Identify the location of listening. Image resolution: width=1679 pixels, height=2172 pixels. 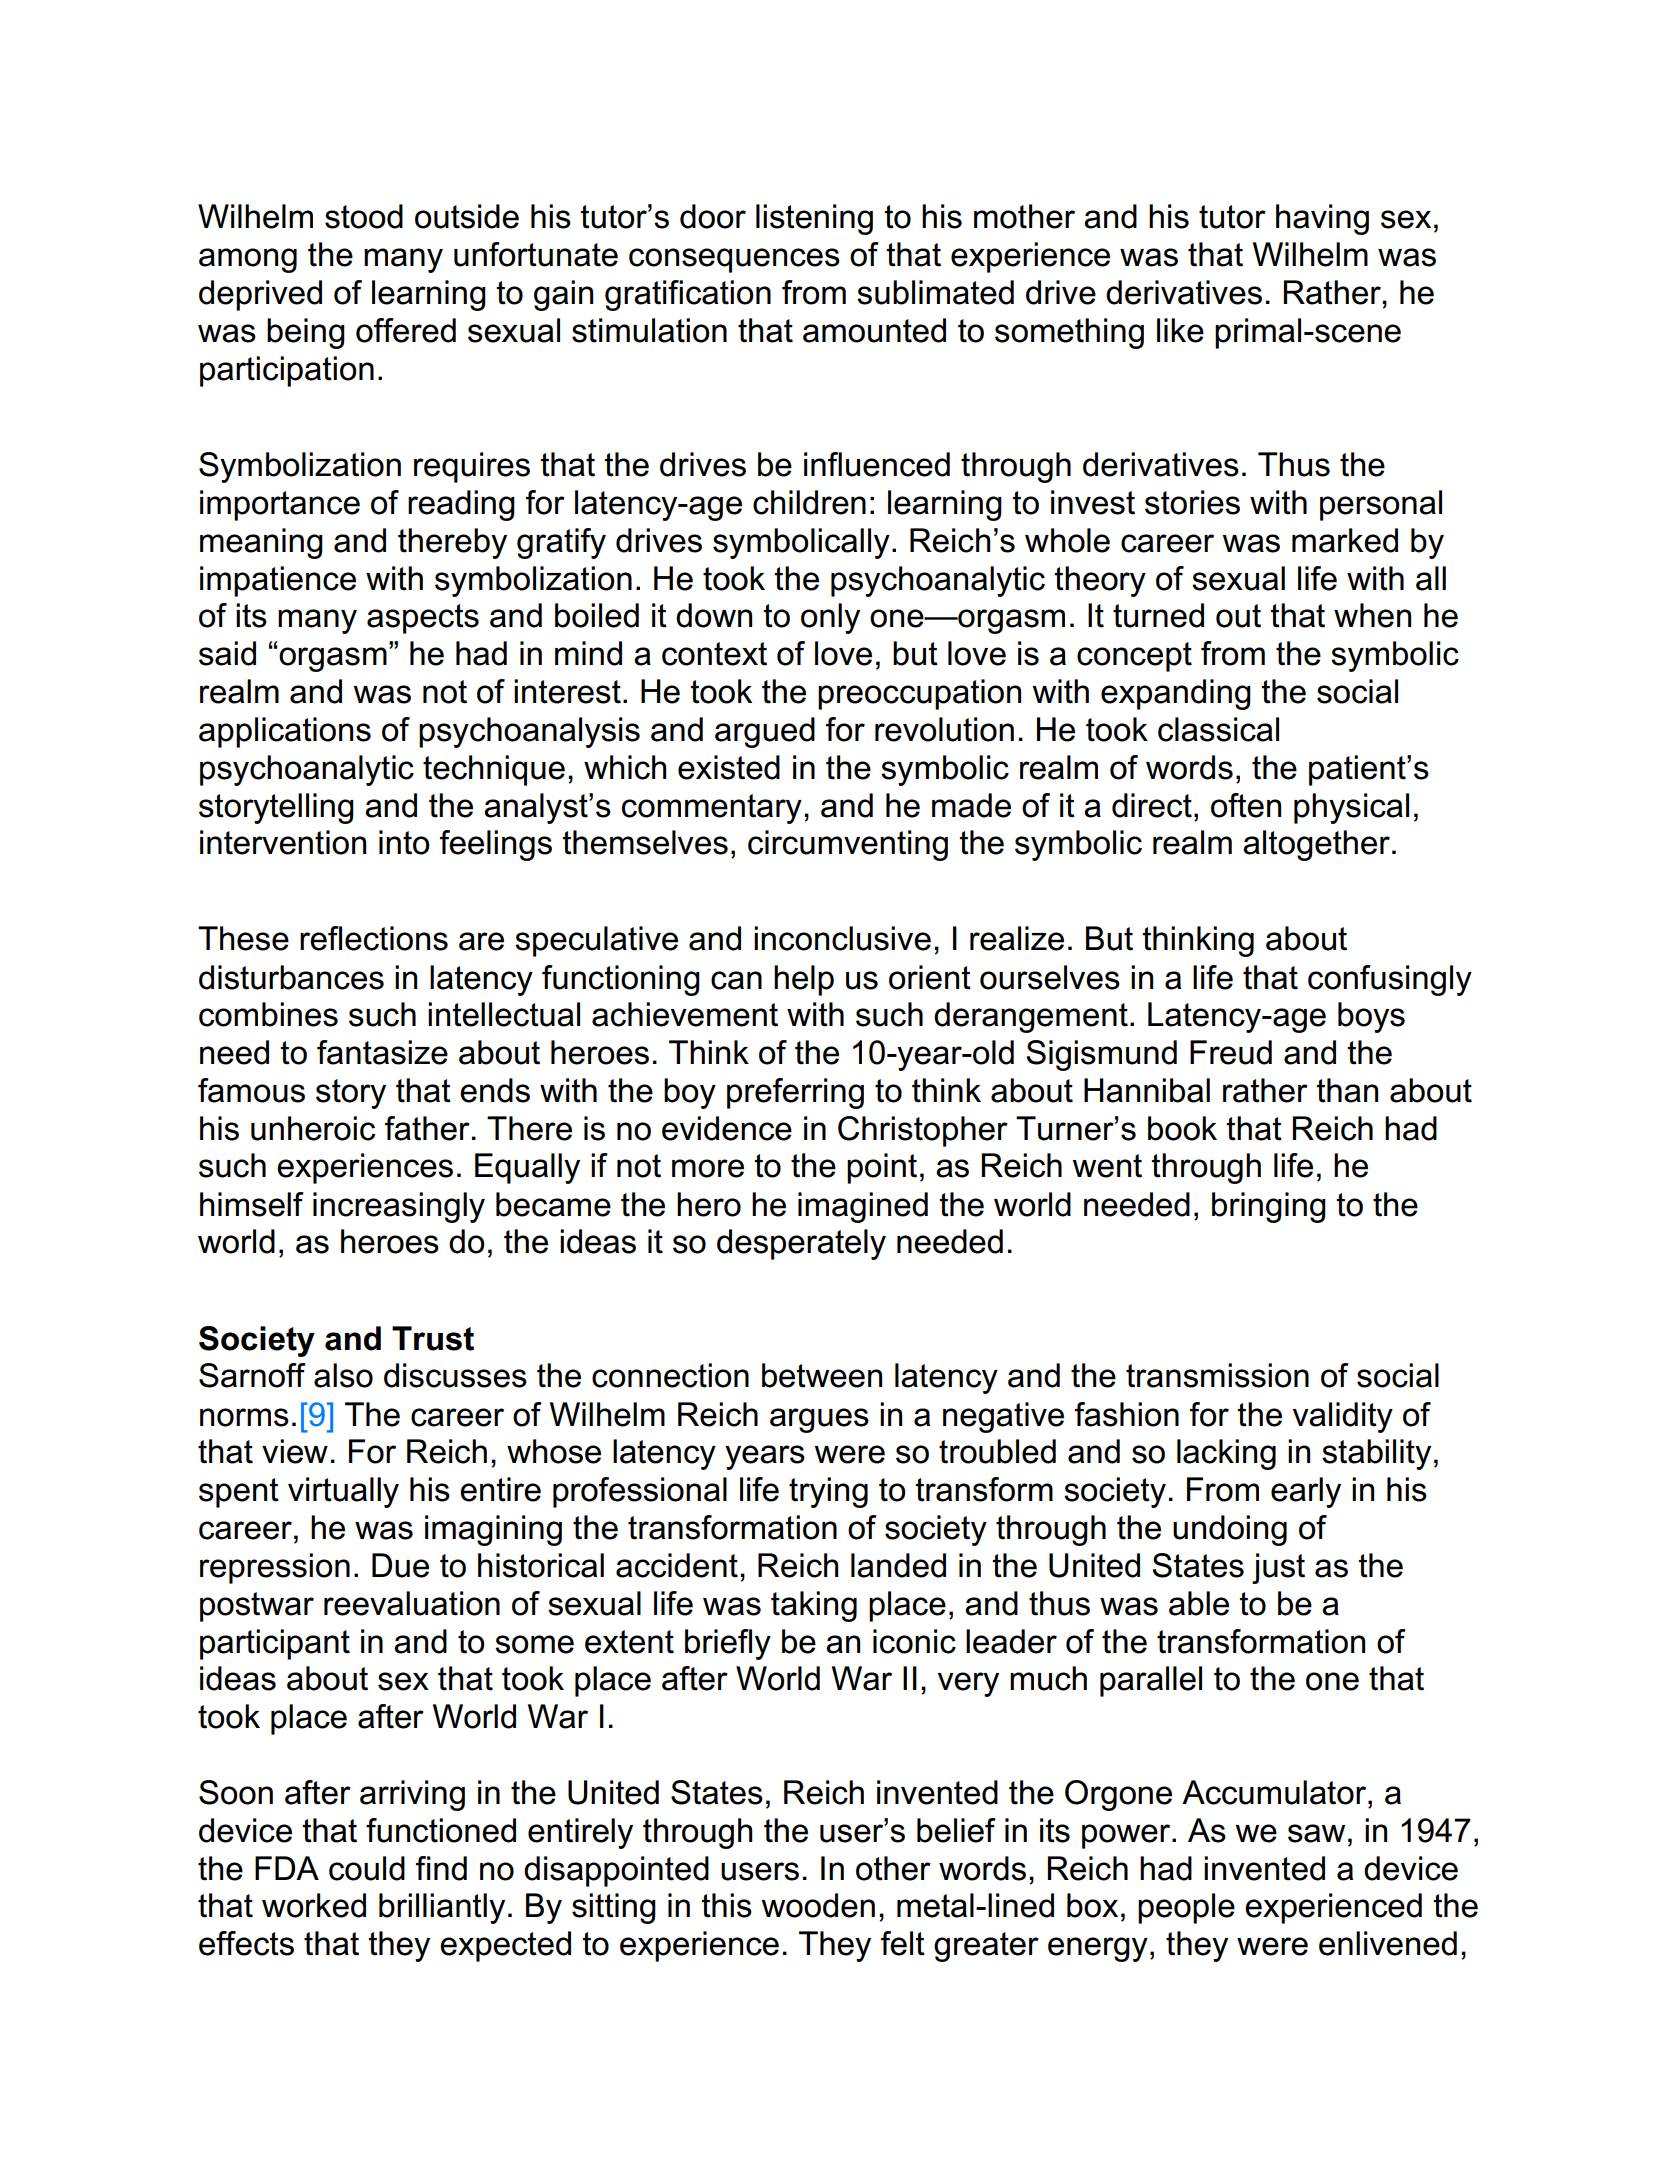
(814, 219).
